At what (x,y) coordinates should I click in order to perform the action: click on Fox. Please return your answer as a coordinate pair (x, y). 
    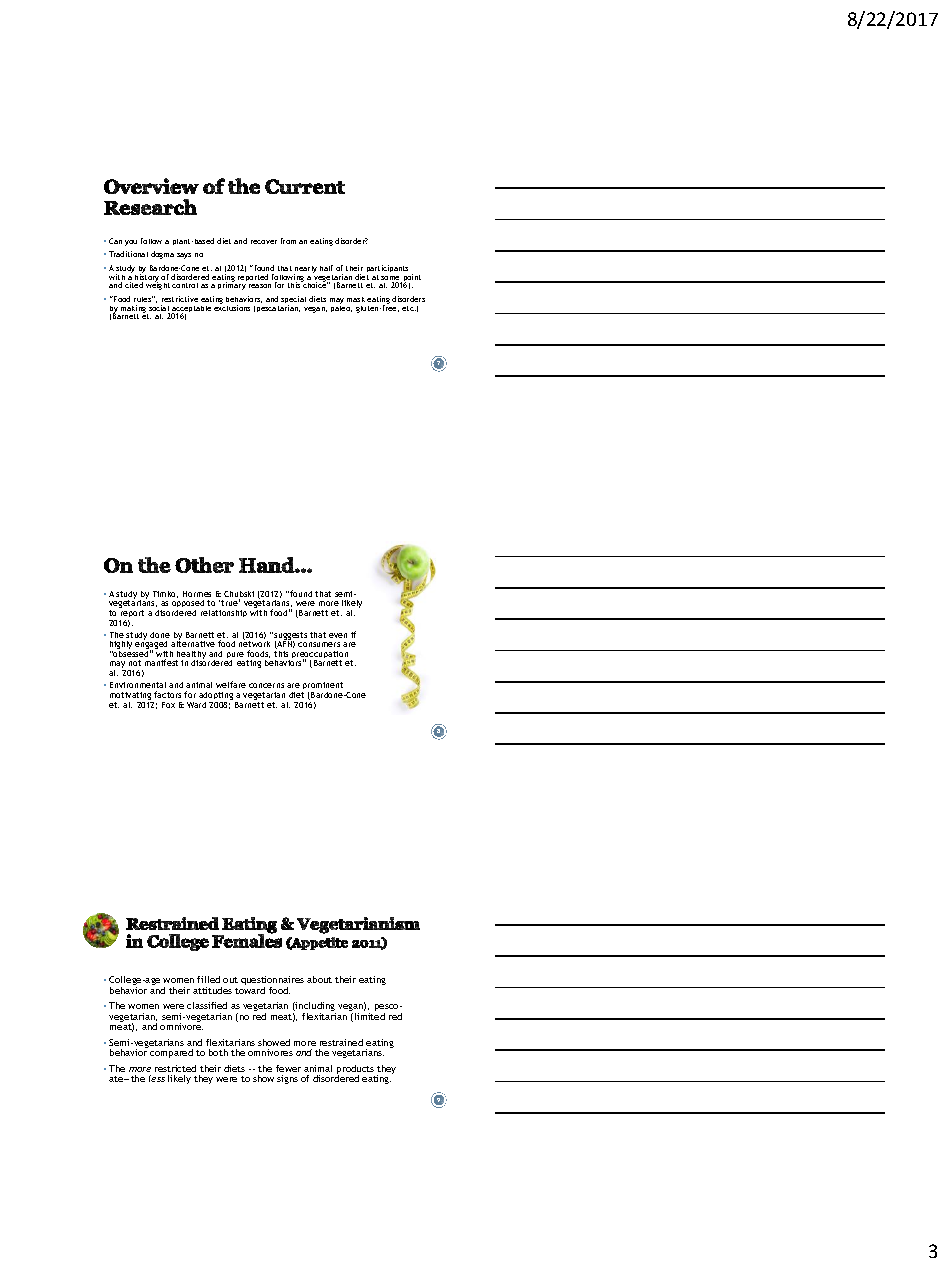
    Looking at the image, I should click on (168, 705).
